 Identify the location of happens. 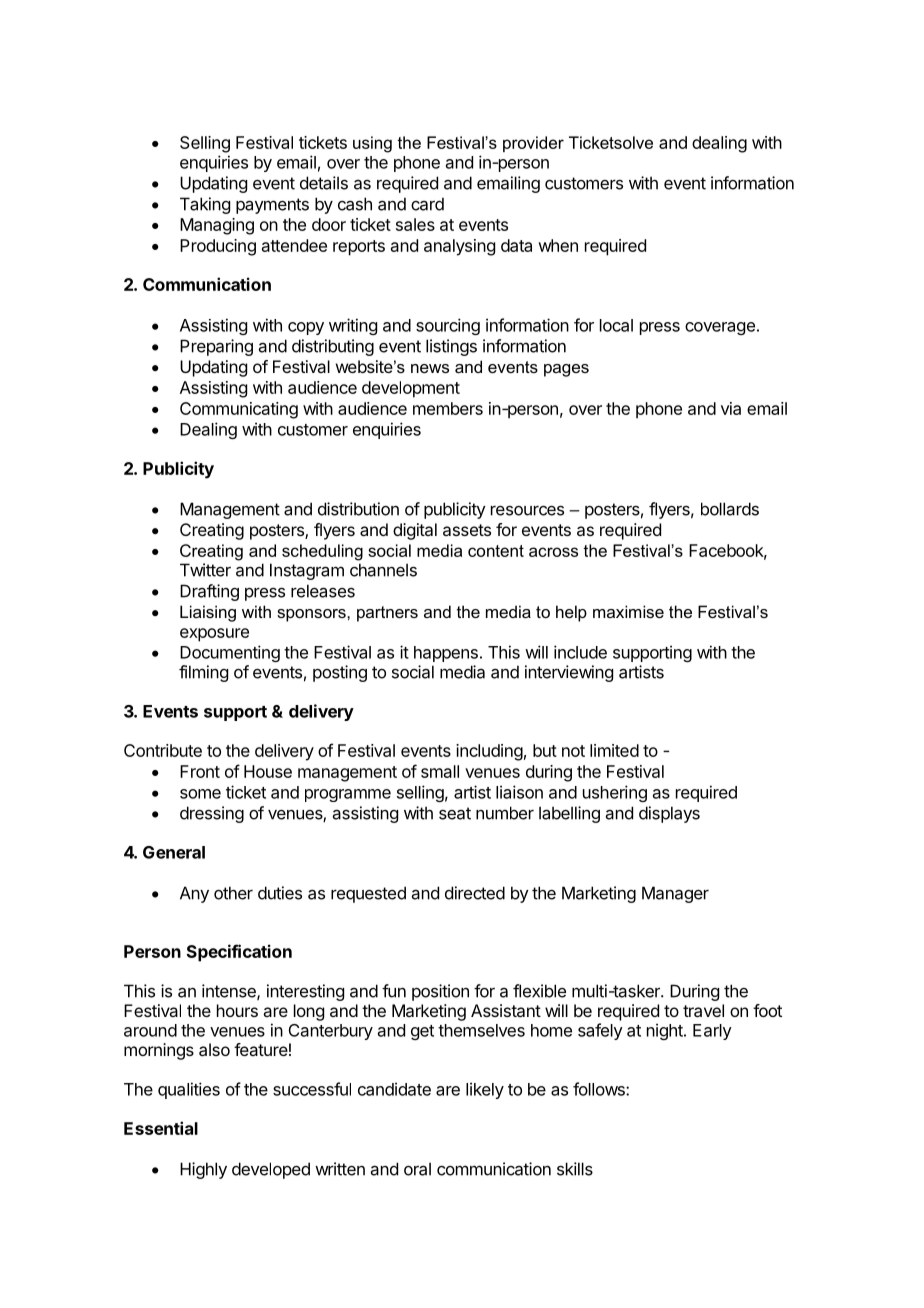
(446, 654).
